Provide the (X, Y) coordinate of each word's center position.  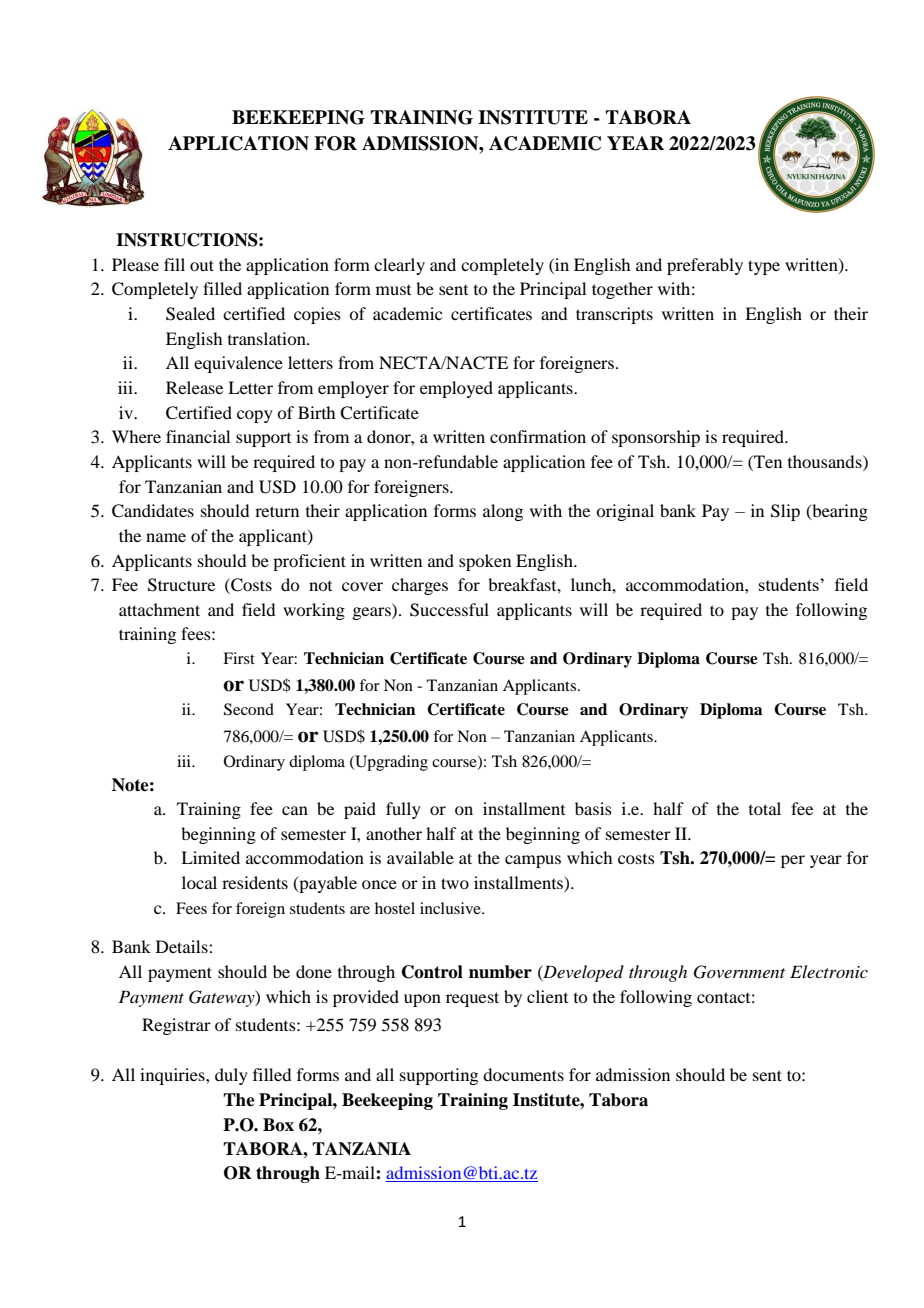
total (765, 808)
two (455, 883)
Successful (449, 610)
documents (523, 1074)
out (202, 265)
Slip (785, 512)
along (503, 512)
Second (249, 709)
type (764, 267)
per (793, 861)
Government (739, 972)
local (199, 882)
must (393, 290)
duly (231, 1076)
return (277, 511)
